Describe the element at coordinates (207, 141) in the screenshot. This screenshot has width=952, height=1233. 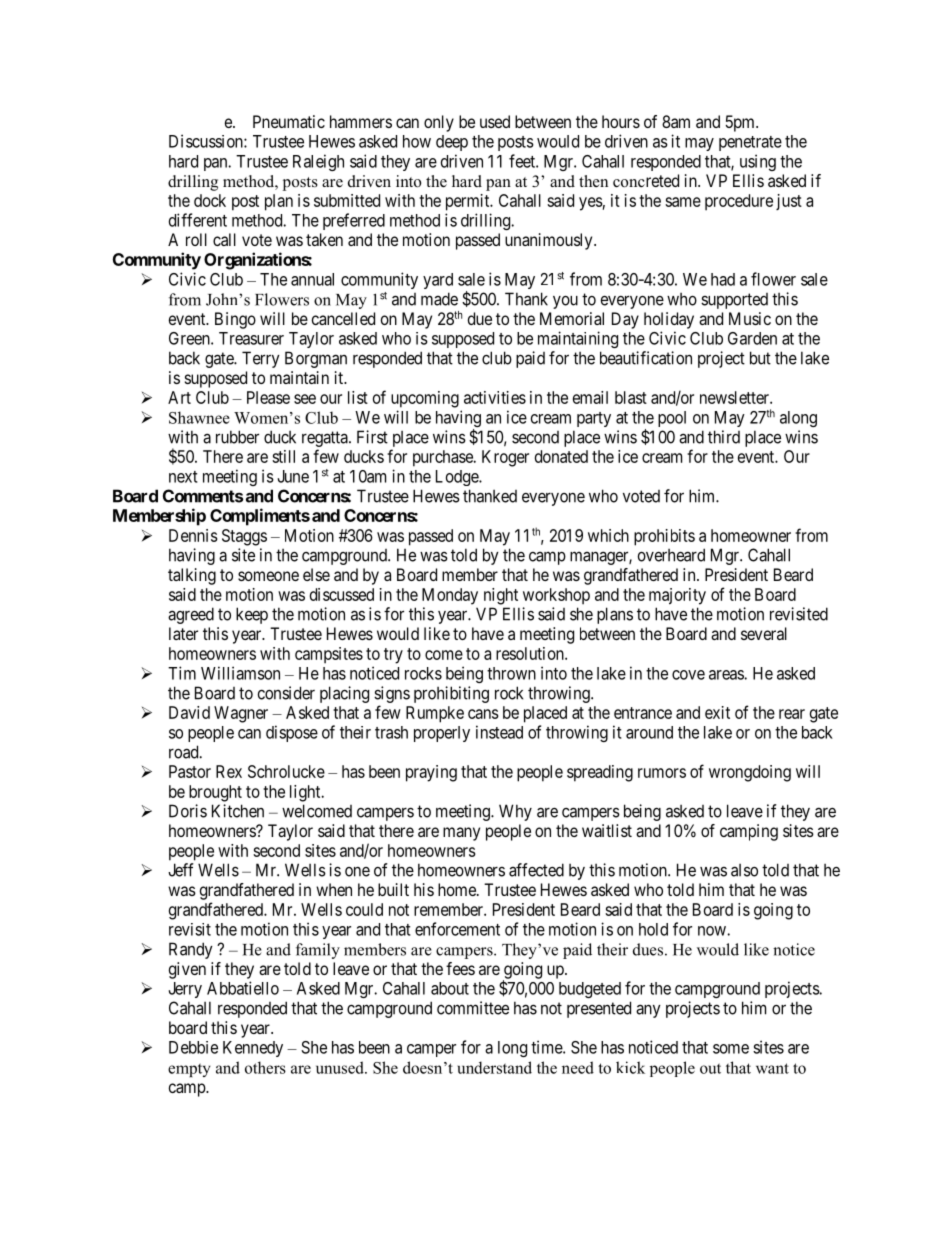
I see `Discussion` at that location.
